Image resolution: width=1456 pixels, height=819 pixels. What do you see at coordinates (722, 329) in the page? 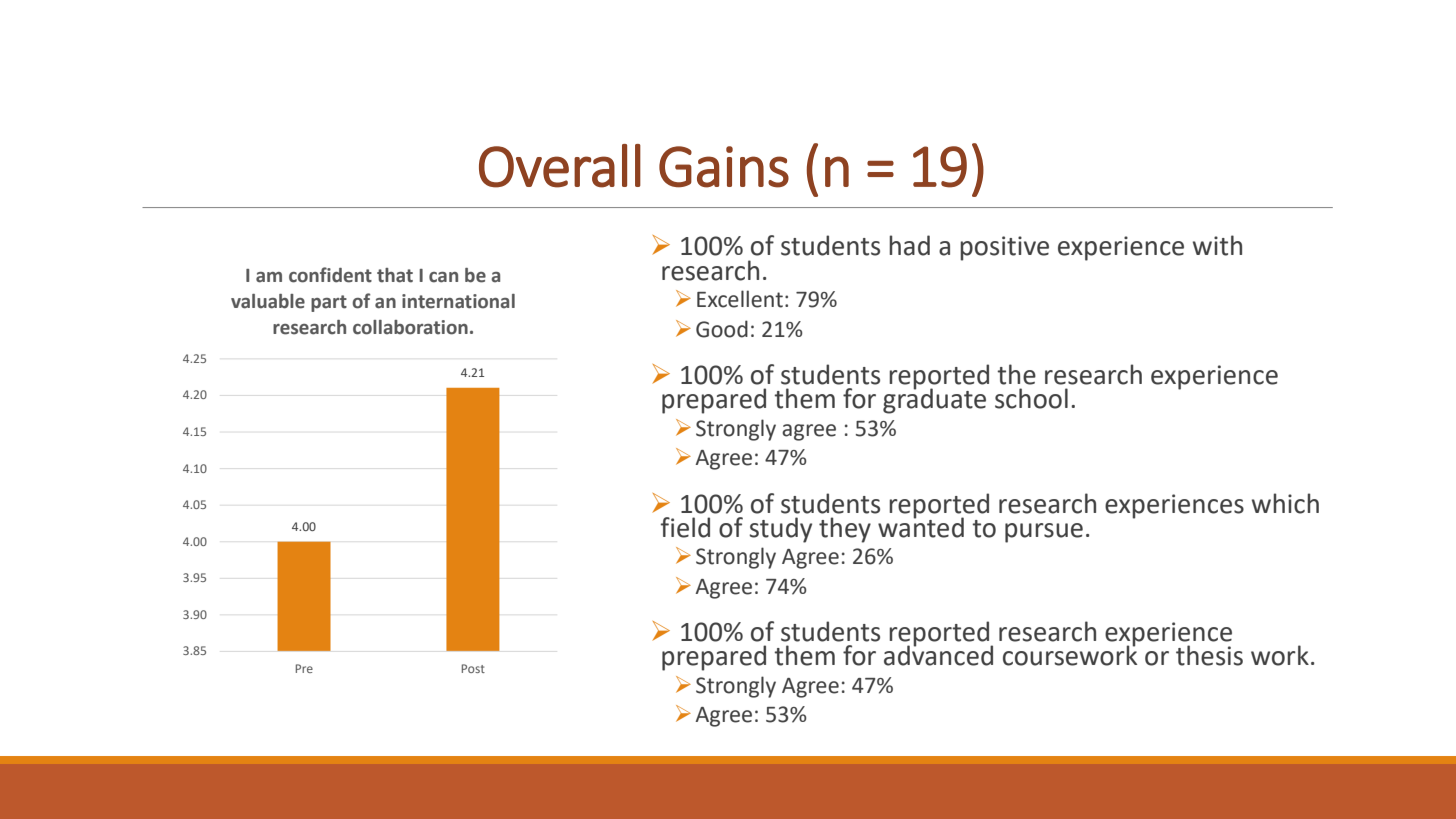
I see `Good` at bounding box center [722, 329].
